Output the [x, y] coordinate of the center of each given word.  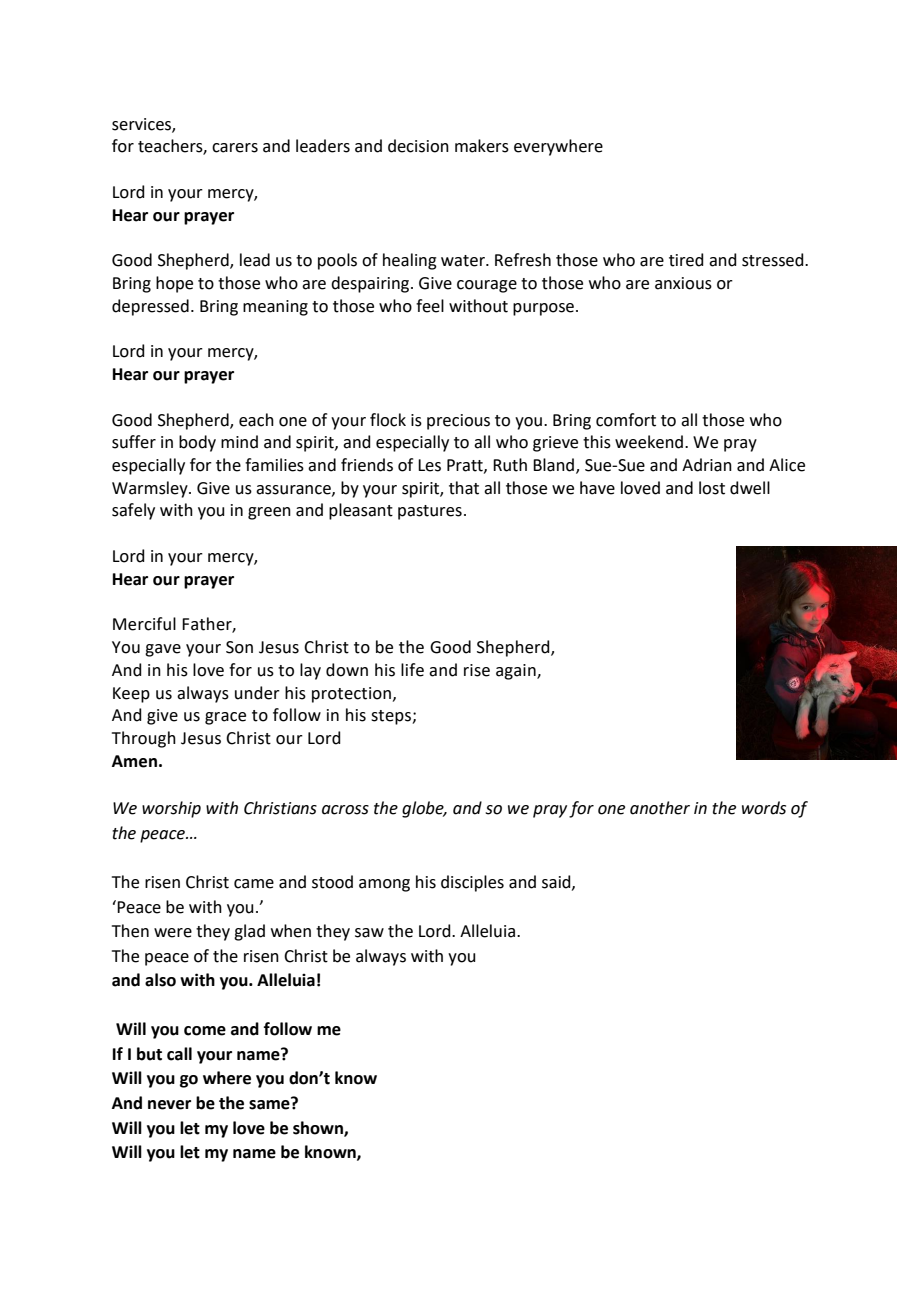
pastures [430, 512]
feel [430, 306]
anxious [683, 283]
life [412, 670]
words [764, 808]
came [254, 884]
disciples [472, 883]
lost [712, 488]
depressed [150, 307]
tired [686, 260]
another [660, 808]
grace [225, 718]
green [269, 513]
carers [235, 148]
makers [482, 146]
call [179, 1054]
